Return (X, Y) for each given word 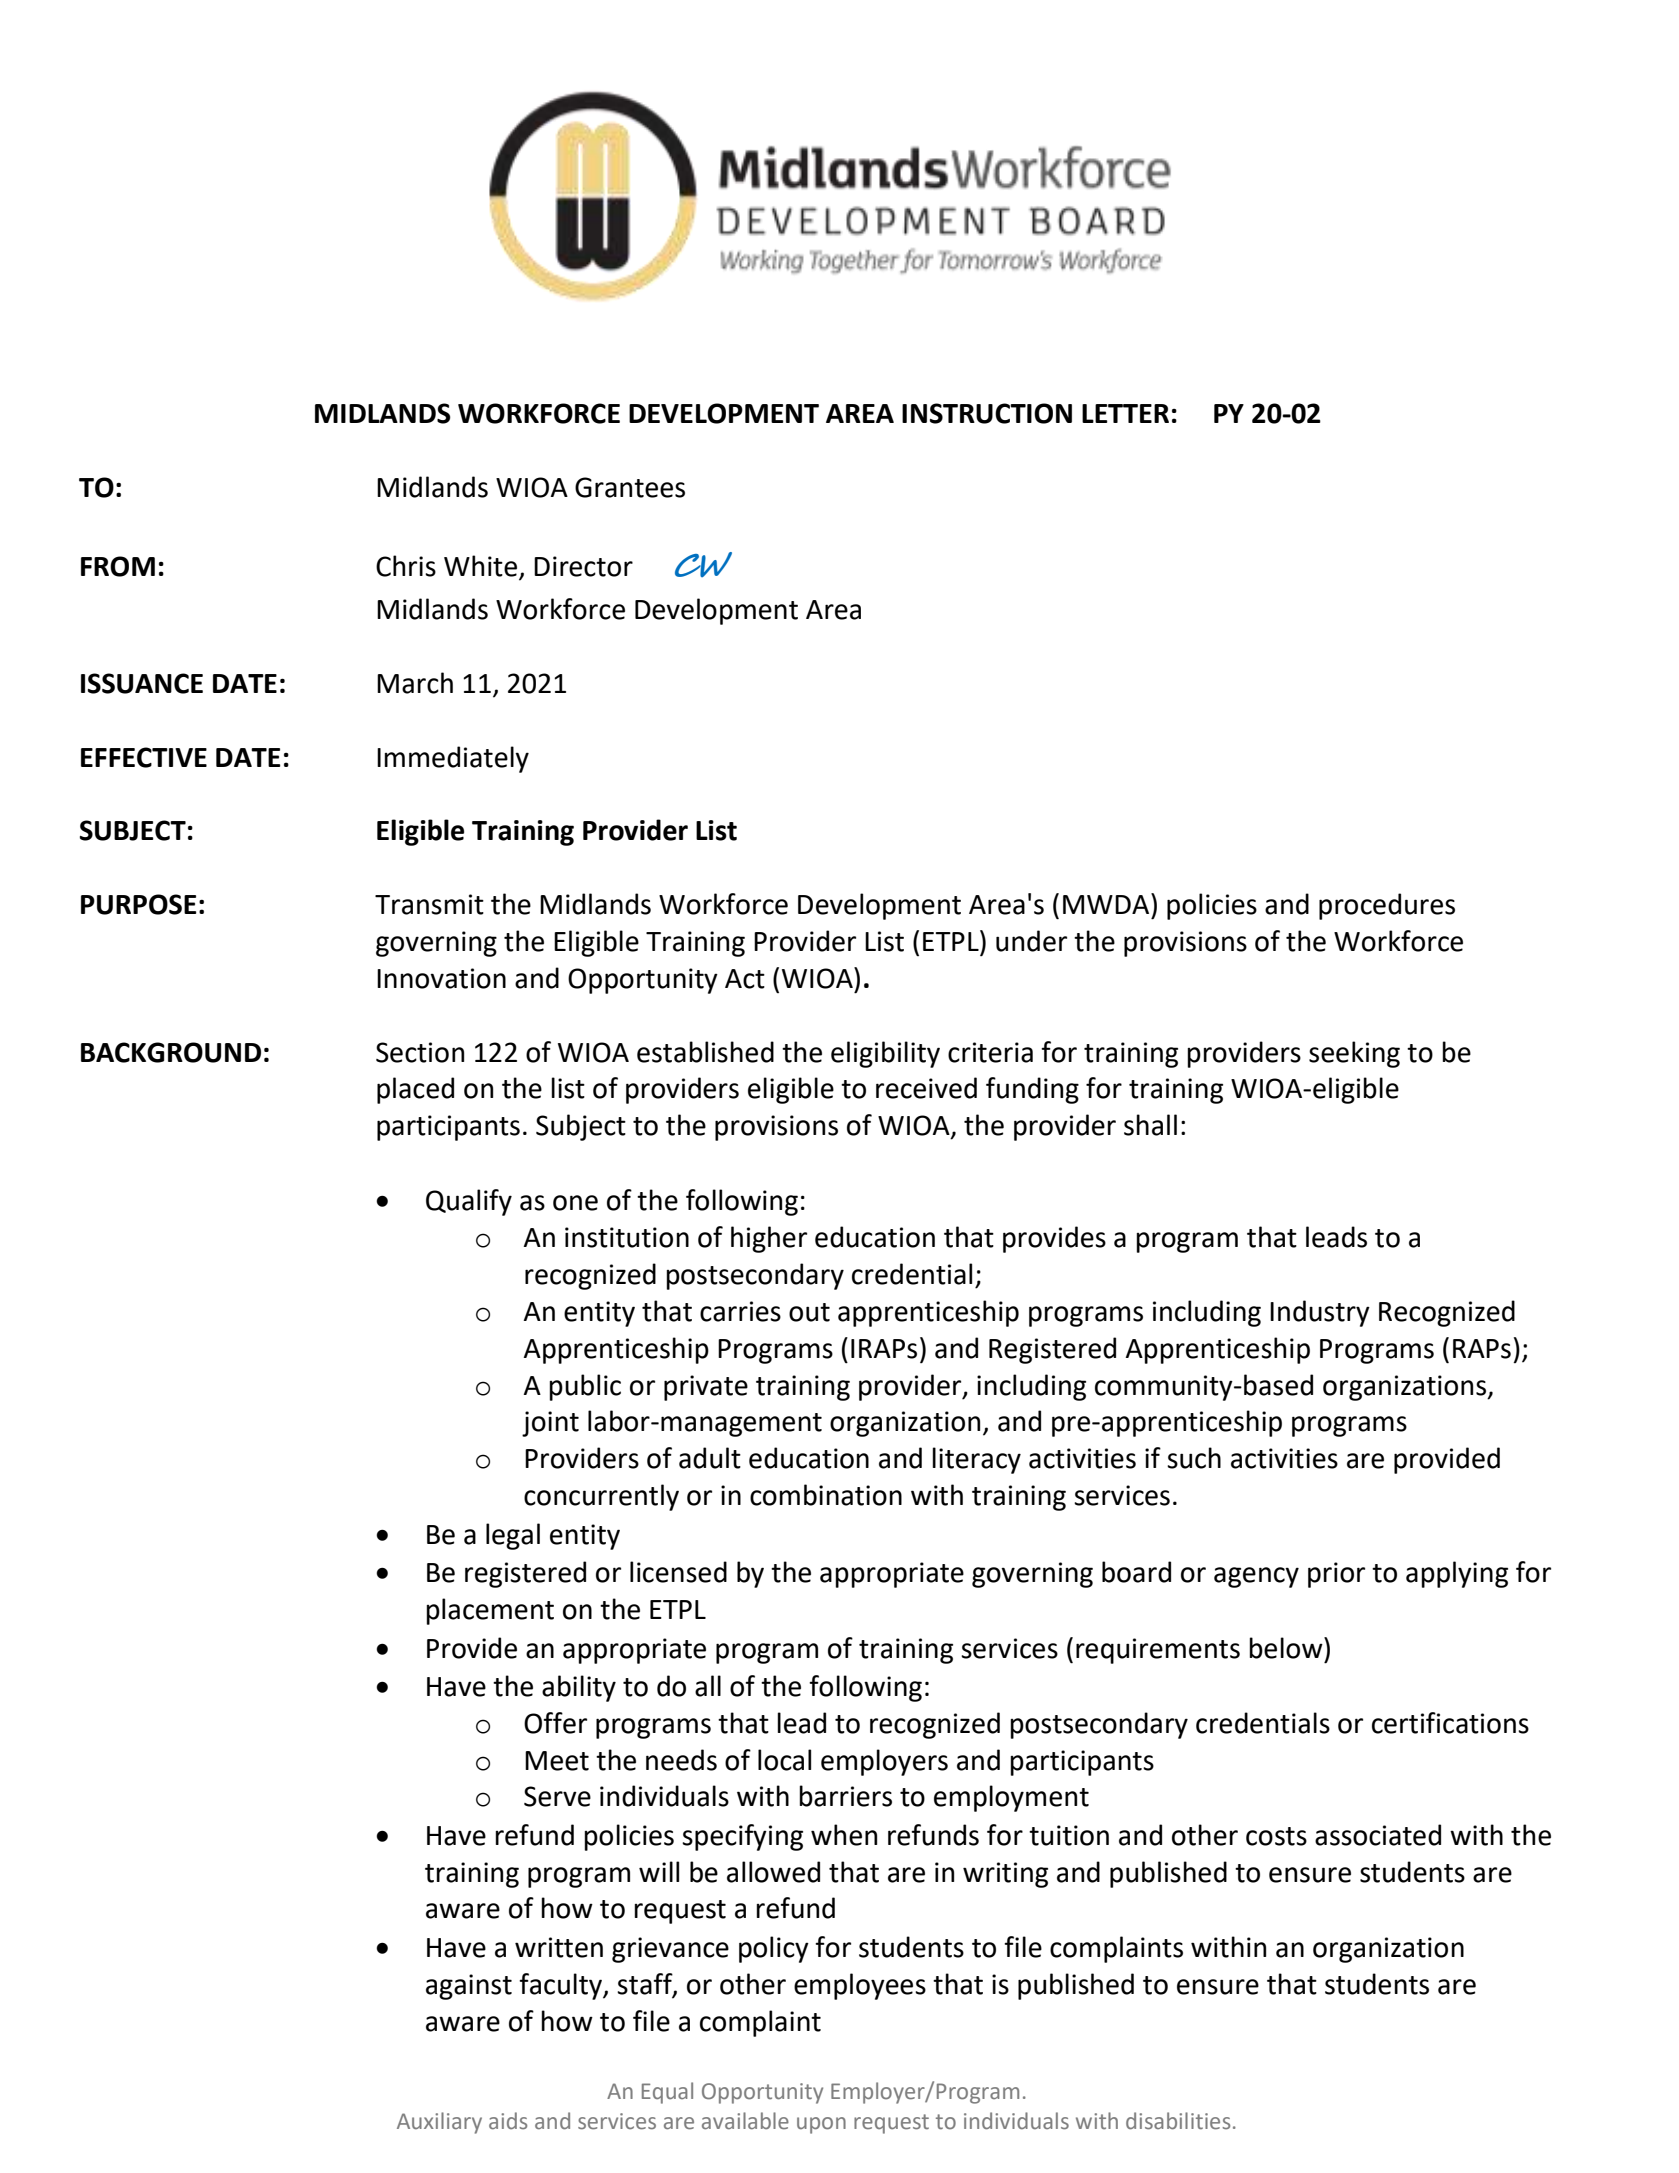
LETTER (1125, 413)
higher (769, 1239)
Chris (406, 566)
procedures (1387, 906)
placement (490, 1611)
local (784, 1760)
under (1031, 941)
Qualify (469, 1202)
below (1287, 1648)
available (745, 2121)
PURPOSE (139, 904)
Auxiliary (439, 2123)
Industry (1320, 1313)
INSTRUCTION (987, 413)
